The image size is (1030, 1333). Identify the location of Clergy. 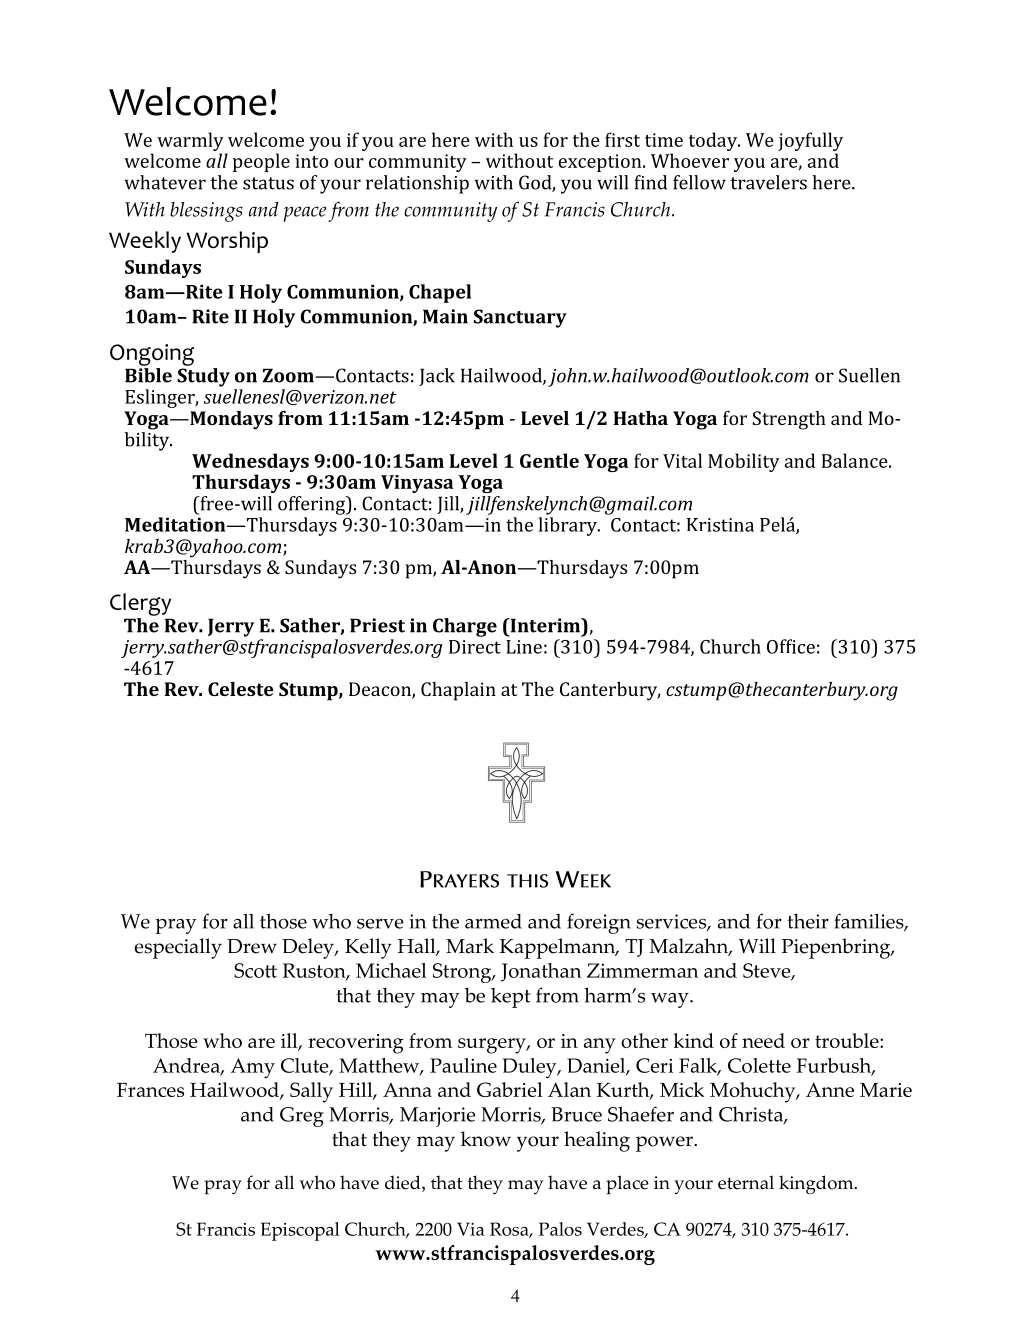
(140, 604).
